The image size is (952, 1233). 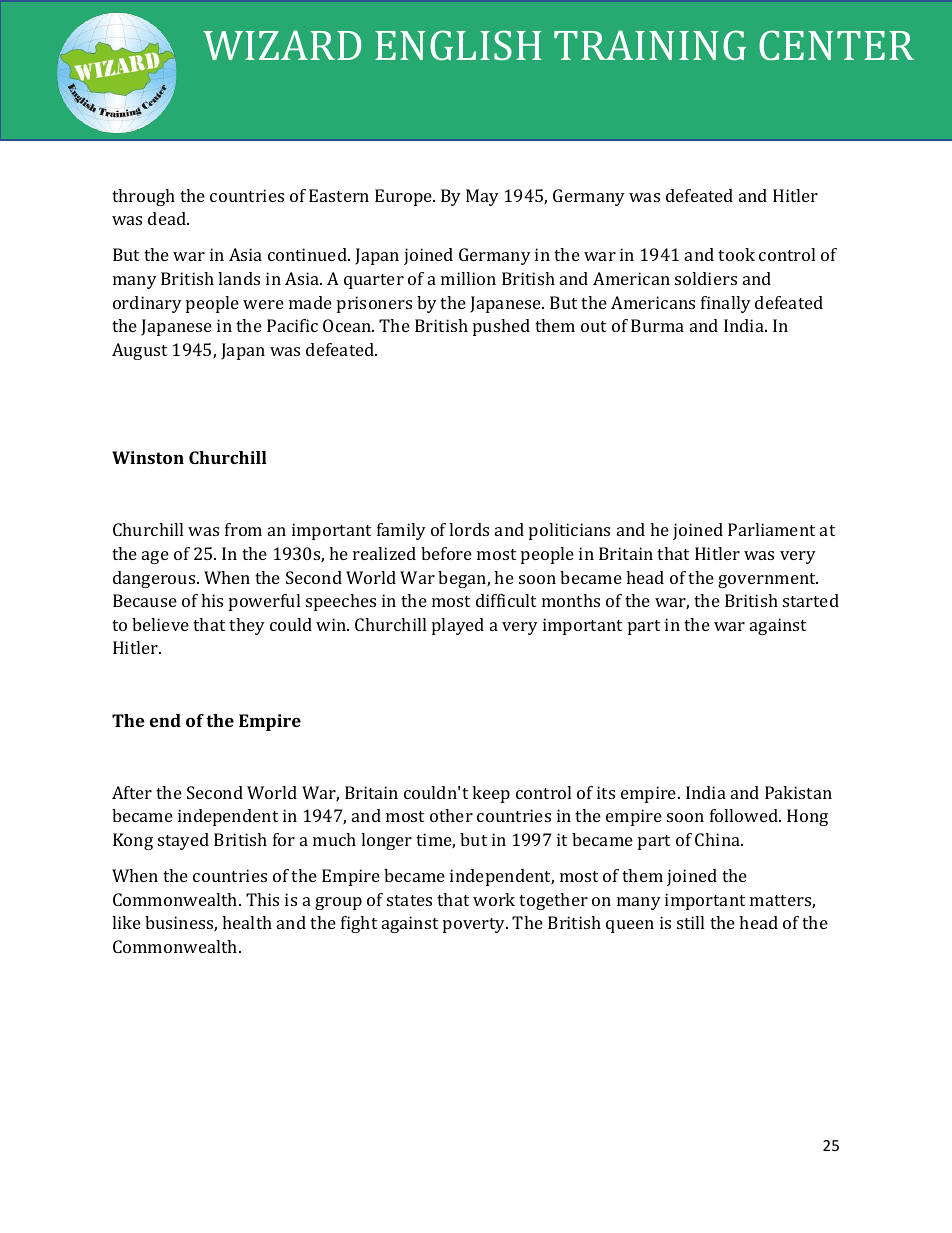 I want to click on million, so click(x=468, y=278).
